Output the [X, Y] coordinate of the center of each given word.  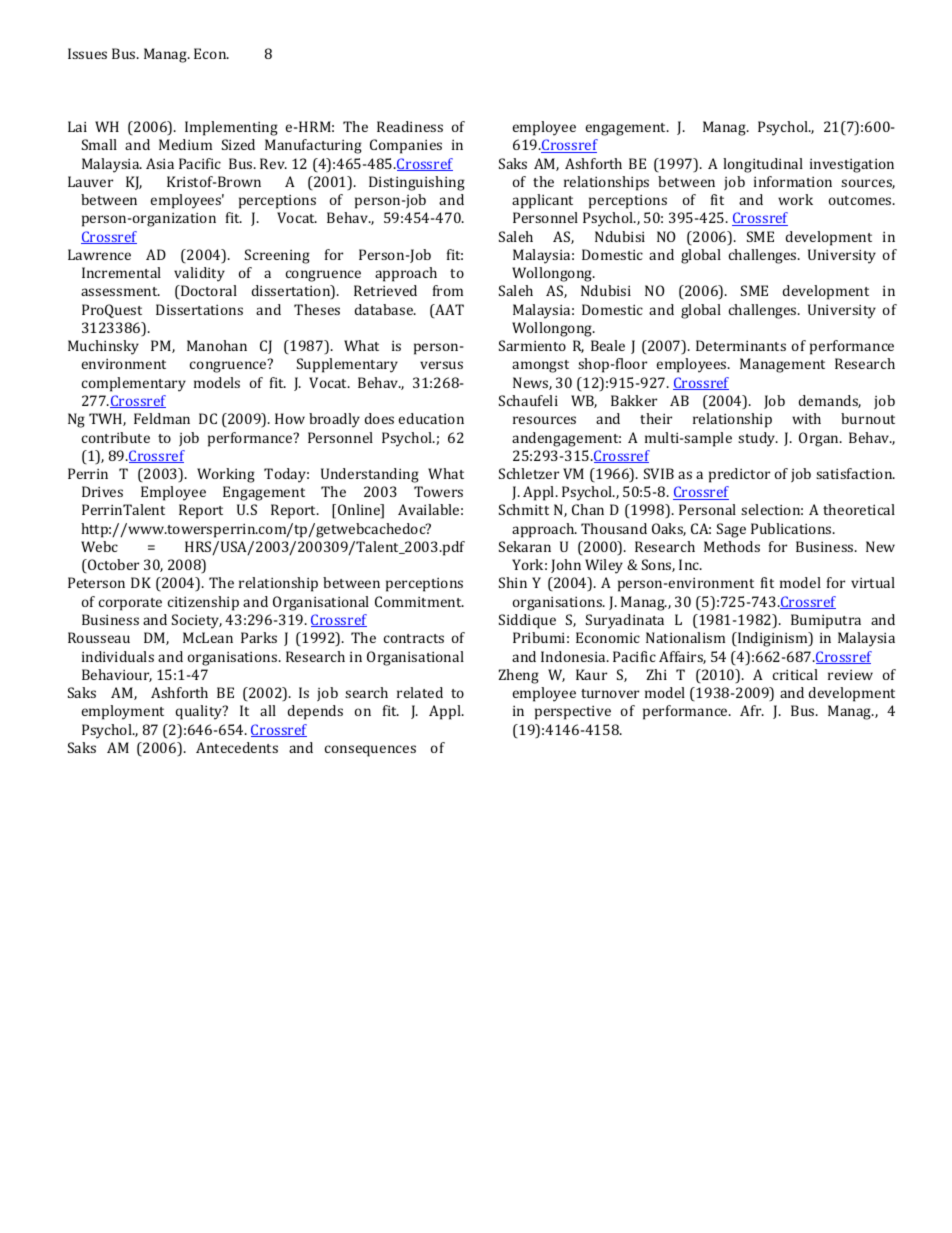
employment [123, 712]
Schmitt [524, 509]
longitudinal [763, 165]
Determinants [741, 345]
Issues [87, 53]
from [448, 290]
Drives [102, 491]
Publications [792, 528]
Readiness [410, 126]
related [420, 692]
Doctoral [208, 292]
